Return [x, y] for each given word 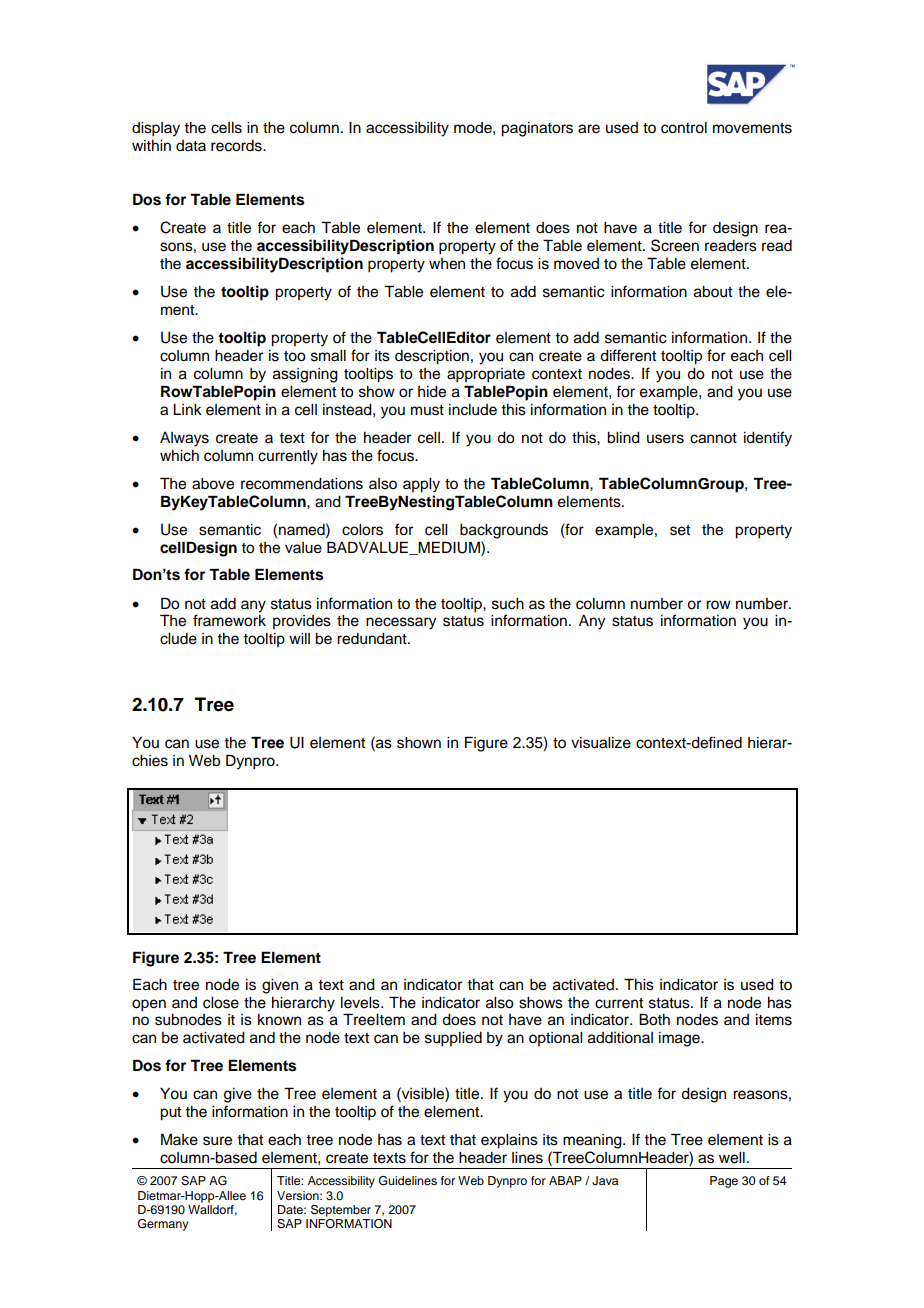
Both [654, 1019]
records [237, 146]
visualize [601, 743]
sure [217, 1141]
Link [187, 409]
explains [509, 1141]
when [447, 264]
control [684, 128]
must [427, 410]
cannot [713, 438]
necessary [401, 623]
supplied [453, 1039]
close [221, 1003]
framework [229, 620]
